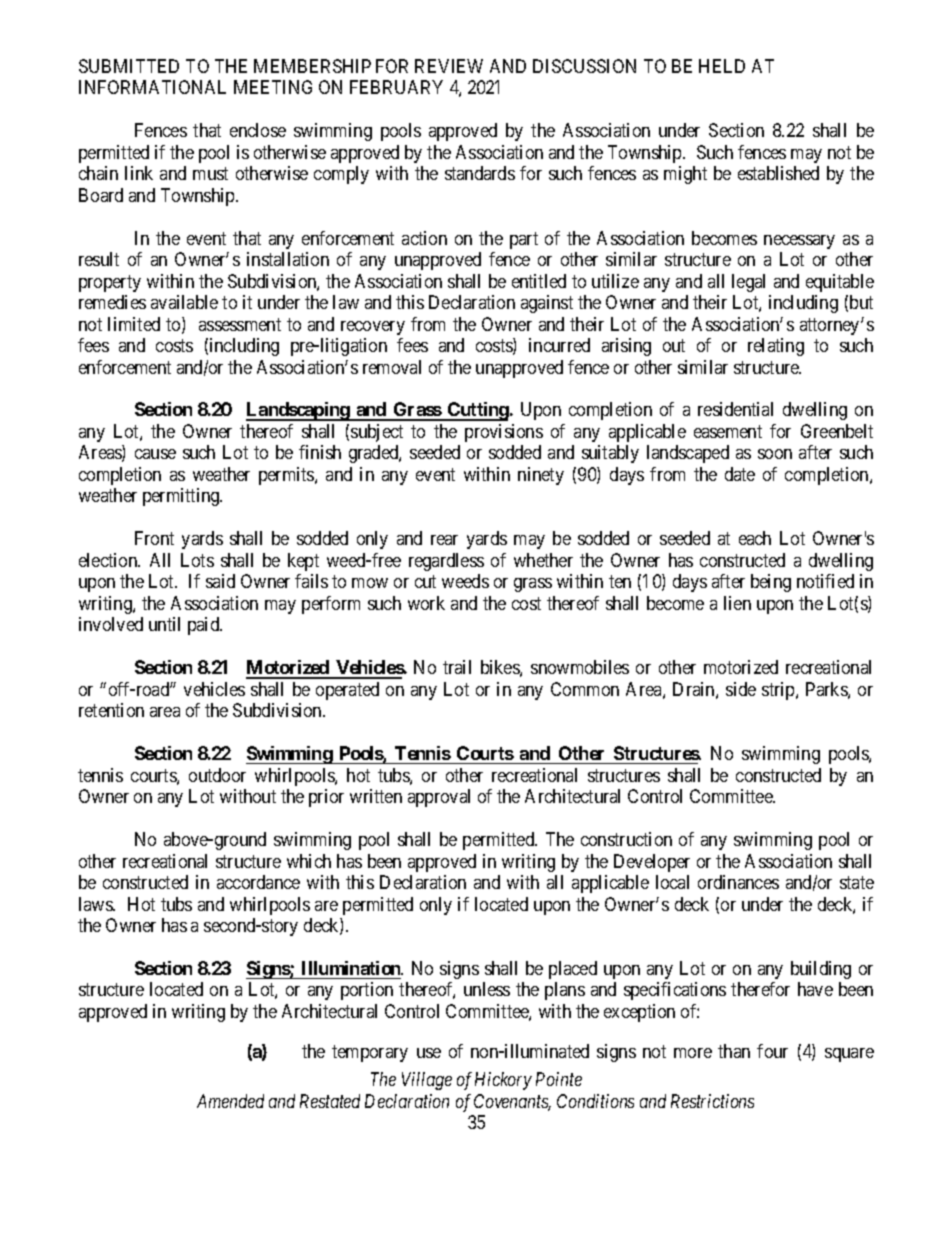  I want to click on cause, so click(155, 454).
